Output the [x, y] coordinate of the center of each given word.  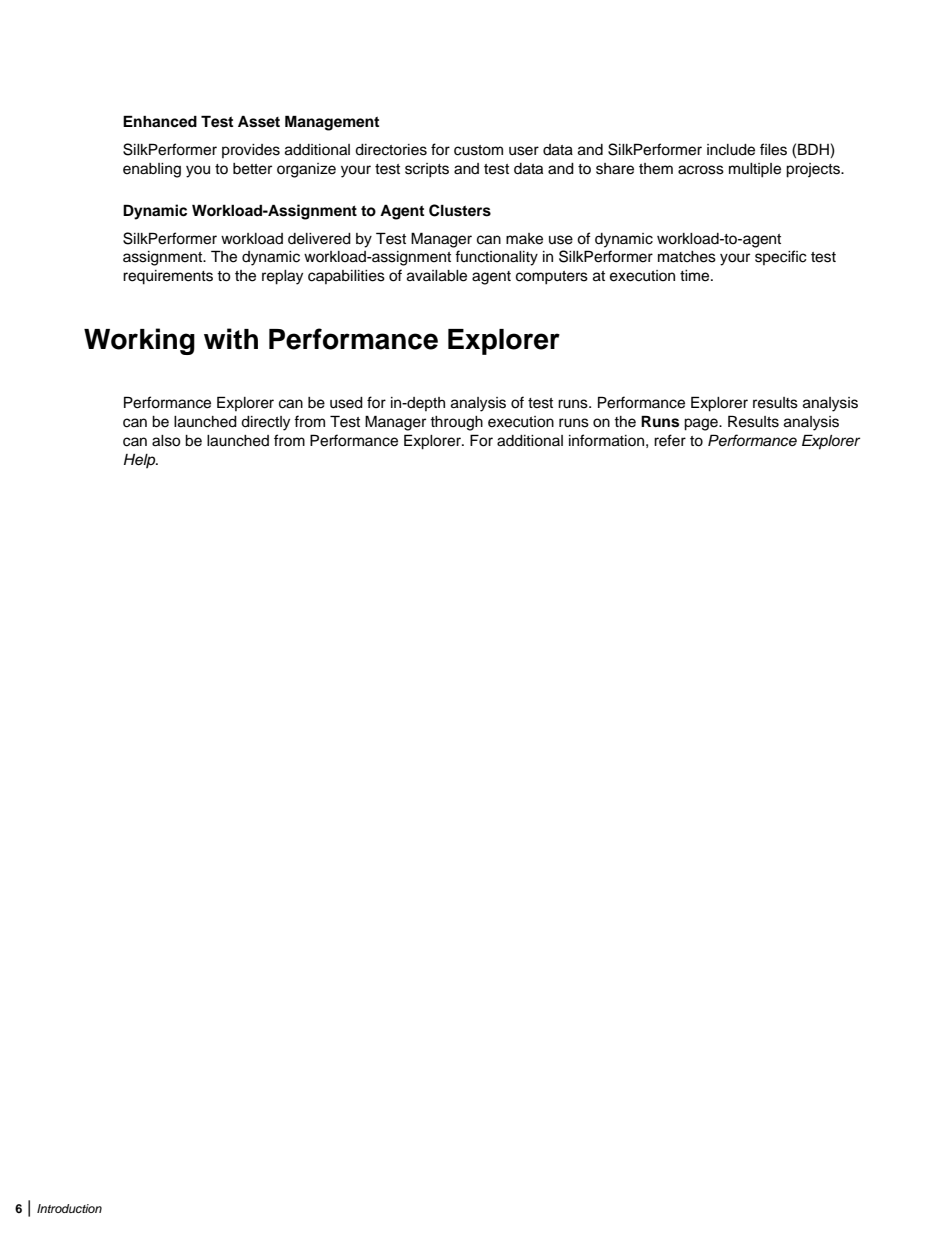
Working [139, 341]
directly [265, 423]
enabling [152, 170]
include [731, 150]
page [702, 424]
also [166, 441]
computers [552, 278]
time [696, 276]
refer [670, 440]
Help [141, 461]
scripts [427, 170]
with [231, 338]
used [346, 403]
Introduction [69, 1208]
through [456, 423]
